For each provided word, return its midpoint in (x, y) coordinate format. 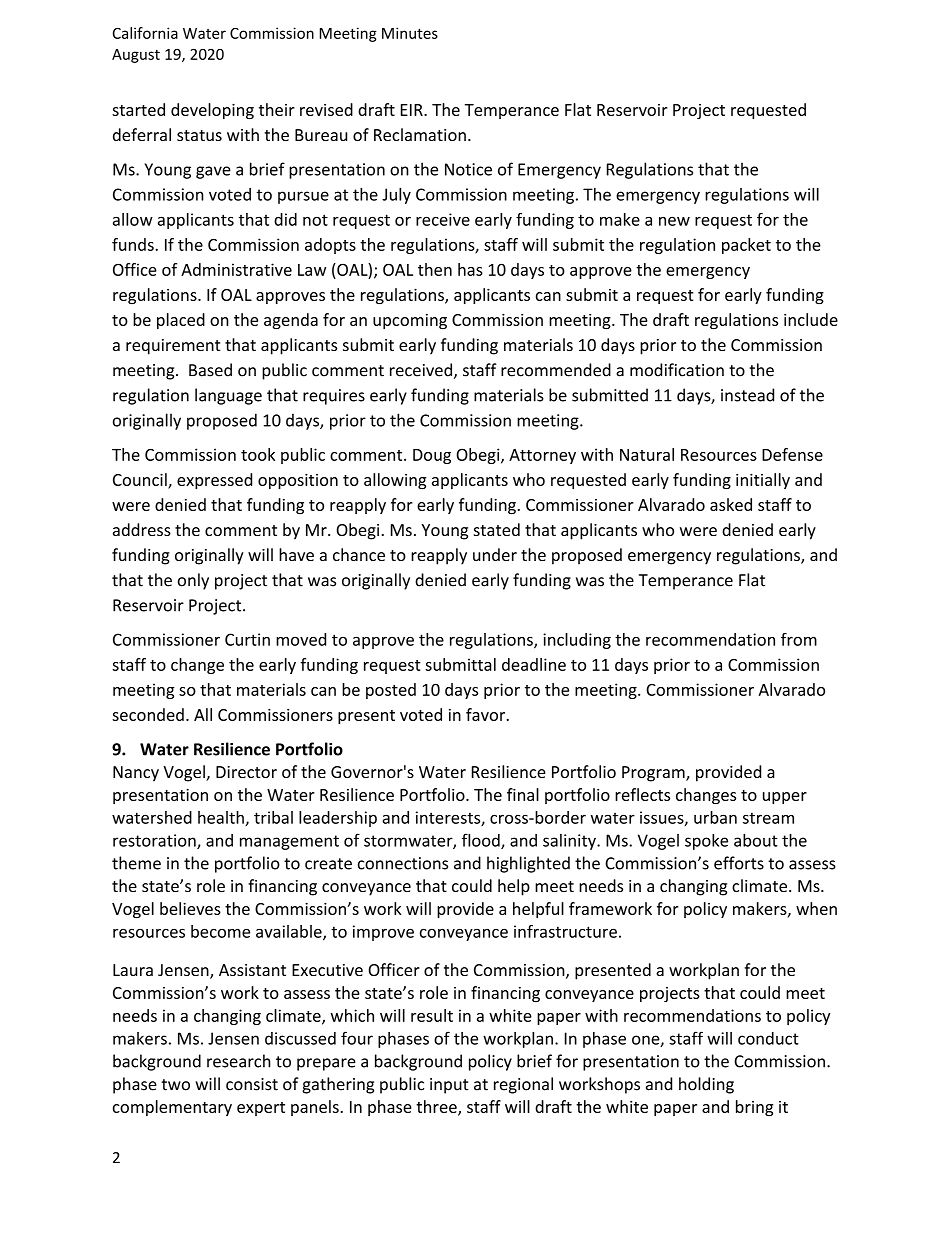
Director (246, 772)
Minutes (410, 33)
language (228, 396)
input (449, 1086)
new (674, 221)
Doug (432, 456)
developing (212, 111)
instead (747, 395)
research (239, 1061)
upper (785, 798)
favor (487, 714)
